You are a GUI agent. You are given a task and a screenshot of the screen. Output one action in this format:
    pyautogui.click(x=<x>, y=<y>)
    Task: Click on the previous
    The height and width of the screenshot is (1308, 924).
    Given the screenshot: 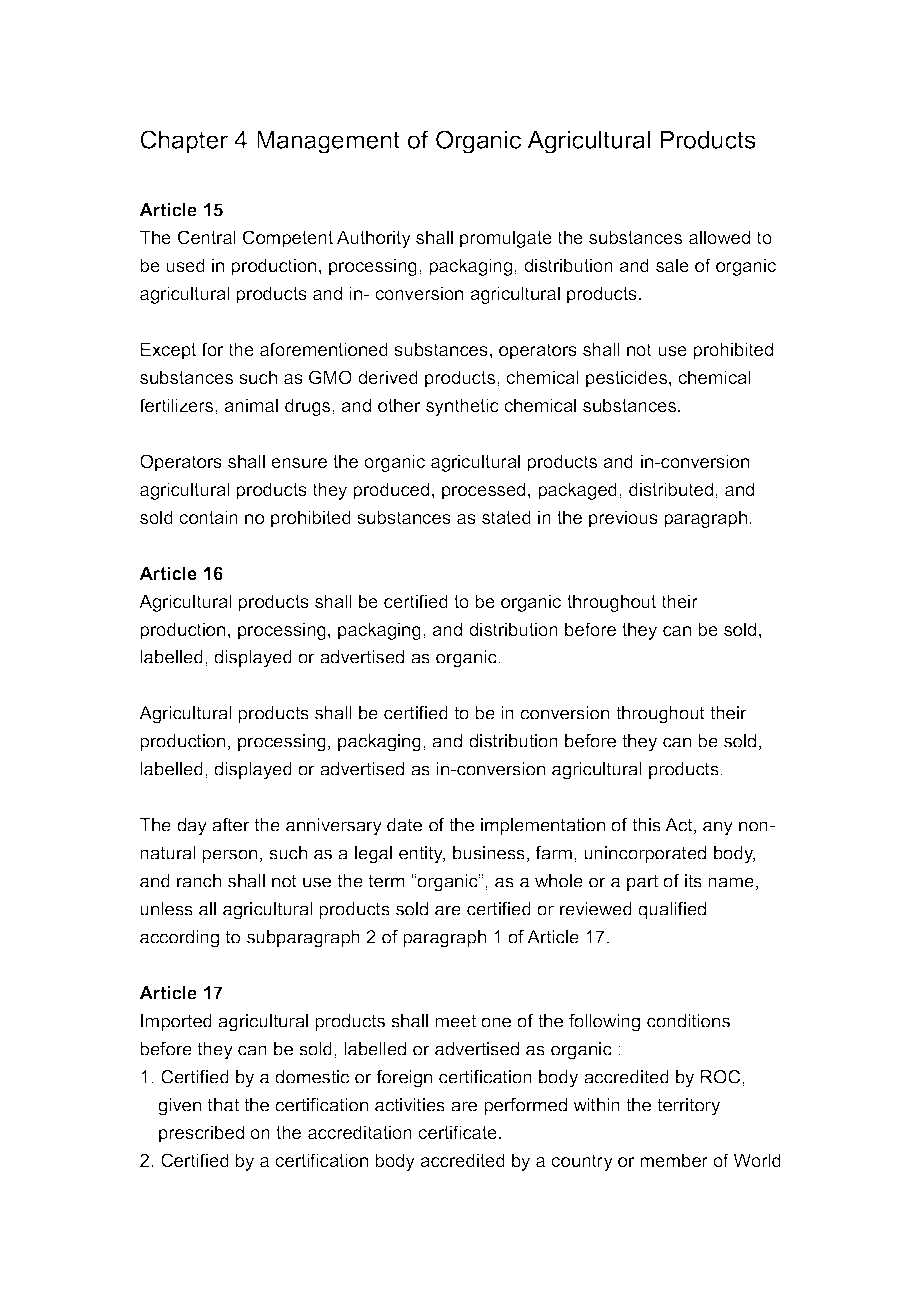 What is the action you would take?
    pyautogui.click(x=623, y=519)
